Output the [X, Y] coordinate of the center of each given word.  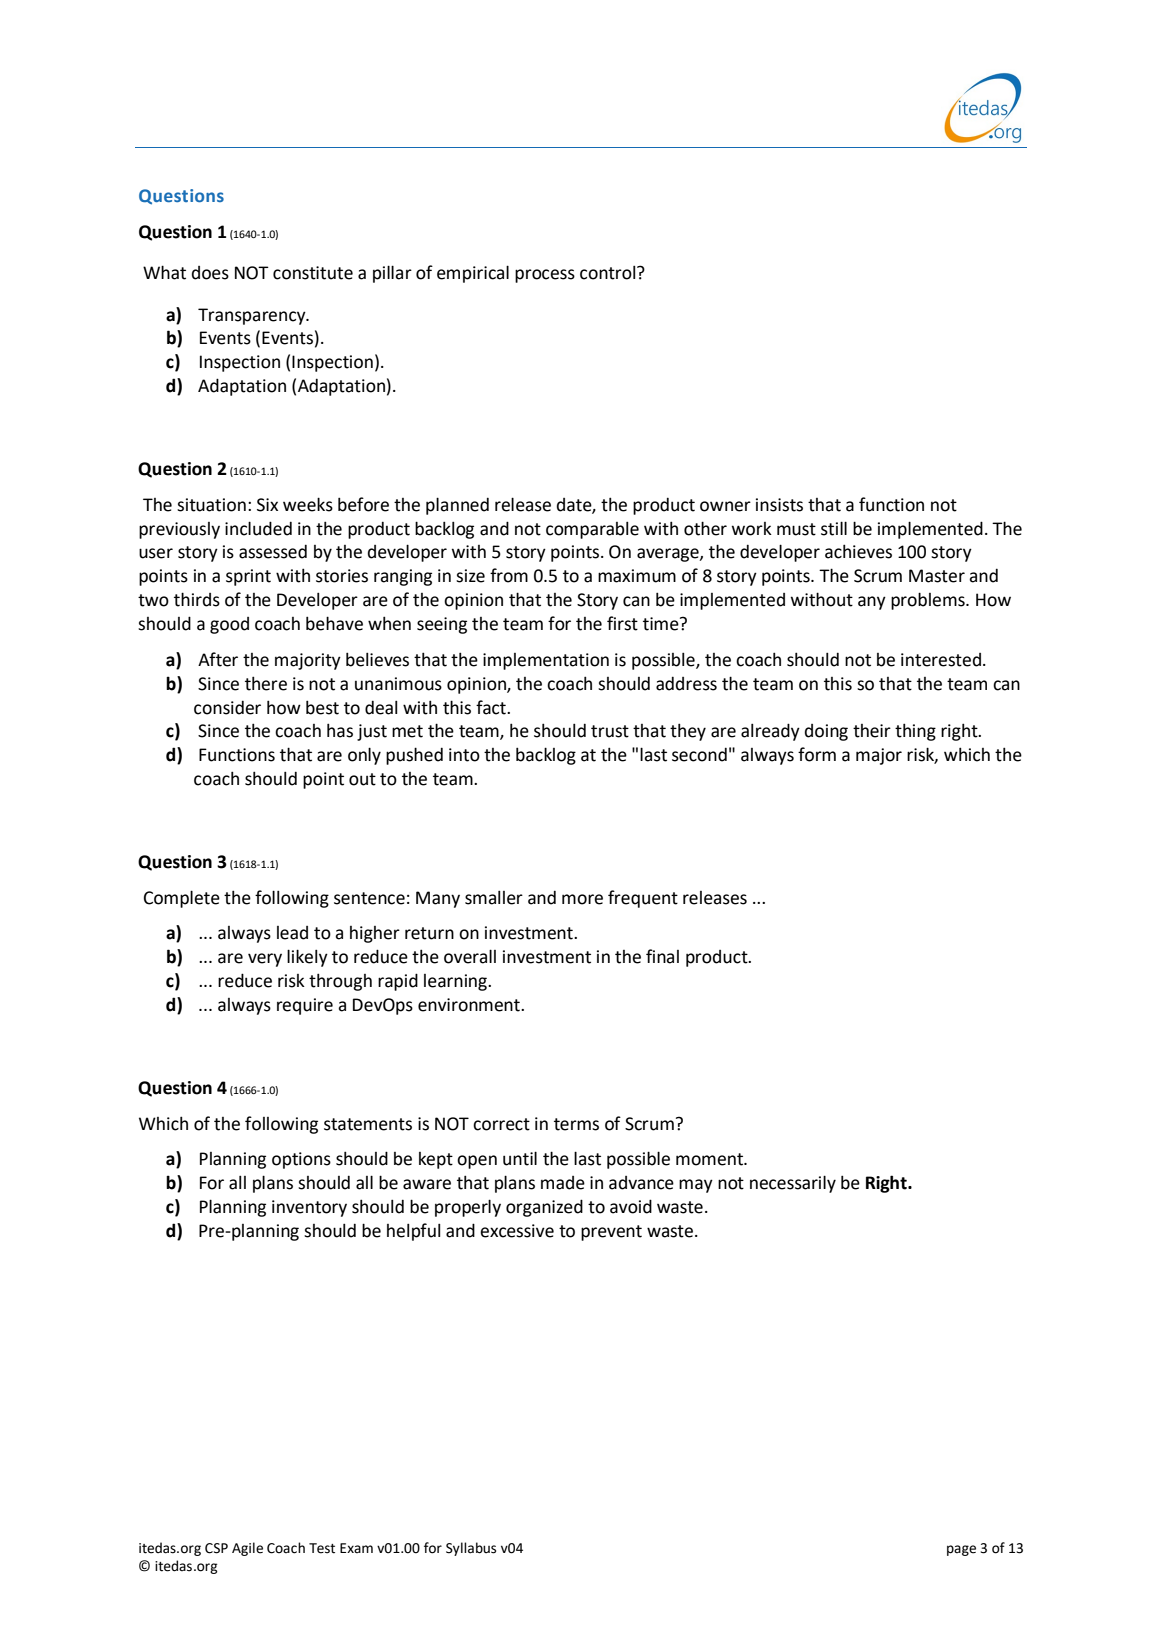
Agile [247, 1549]
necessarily [793, 1184]
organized [544, 1208]
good [229, 625]
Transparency [253, 316]
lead [292, 933]
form [817, 754]
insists [779, 505]
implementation [546, 661]
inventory [309, 1208]
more [582, 899]
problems [929, 601]
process [545, 276]
